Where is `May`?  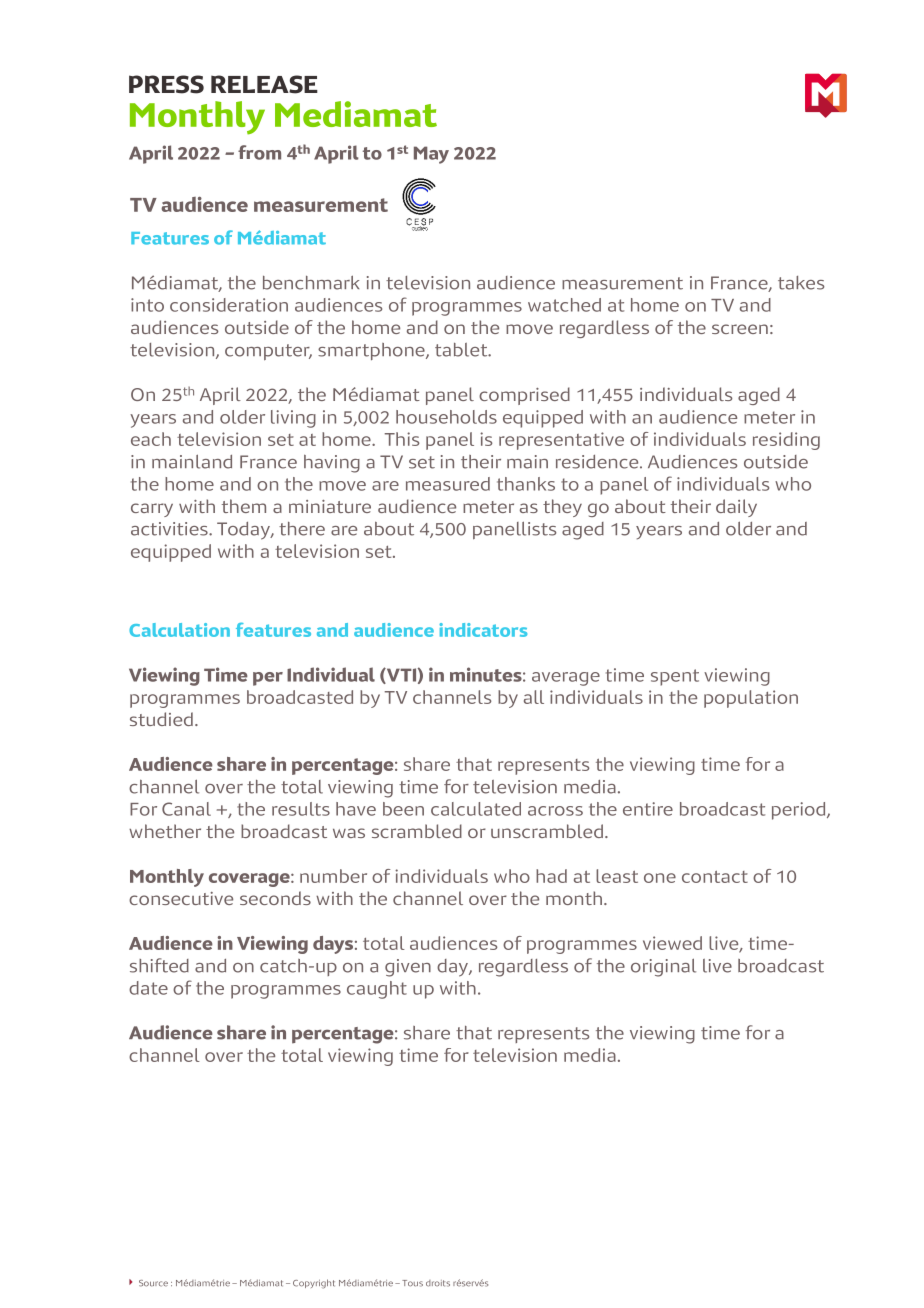 May is located at coordinates (431, 155).
